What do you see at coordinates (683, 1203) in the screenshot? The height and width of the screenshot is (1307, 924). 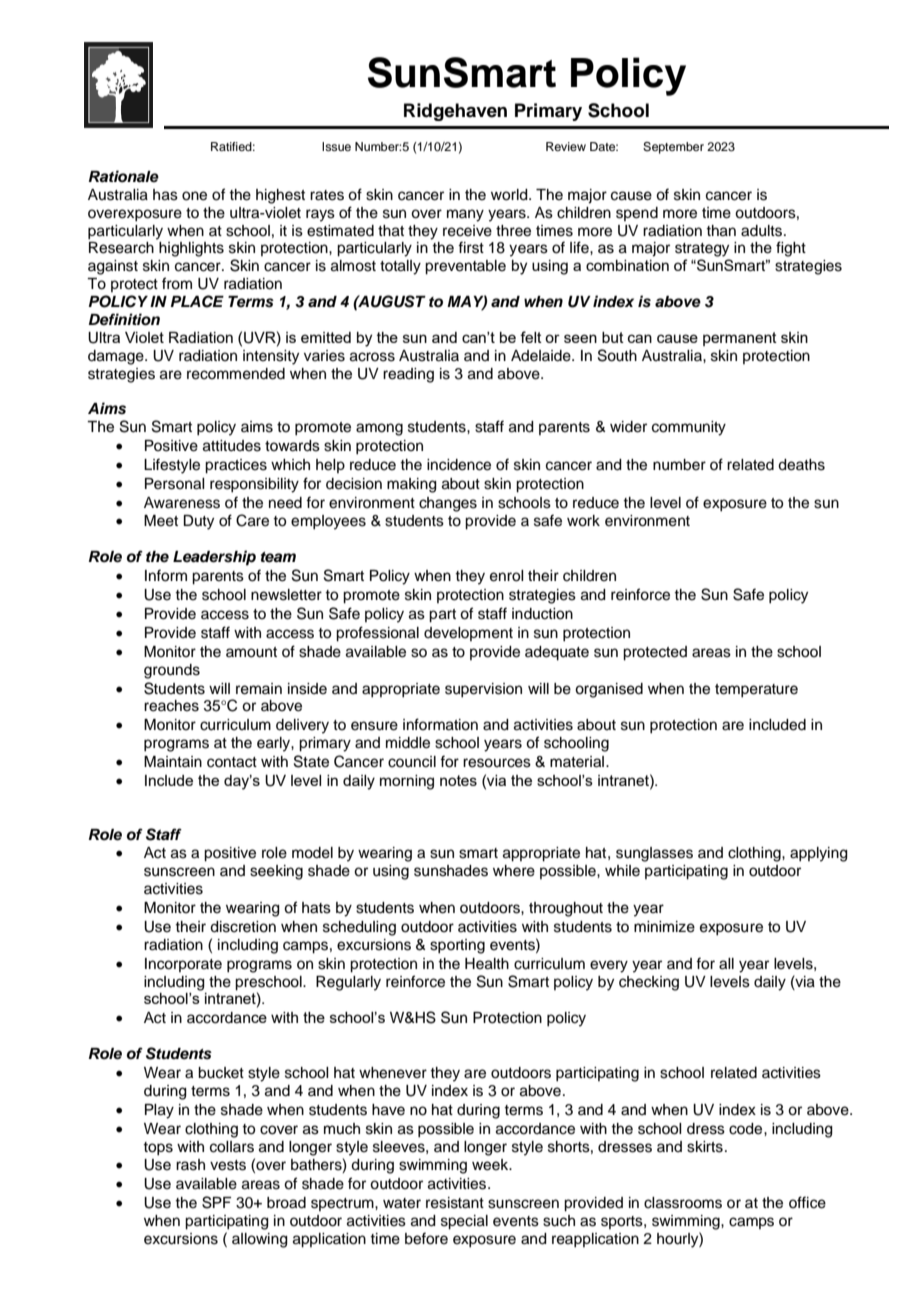 I see `classrooms` at bounding box center [683, 1203].
